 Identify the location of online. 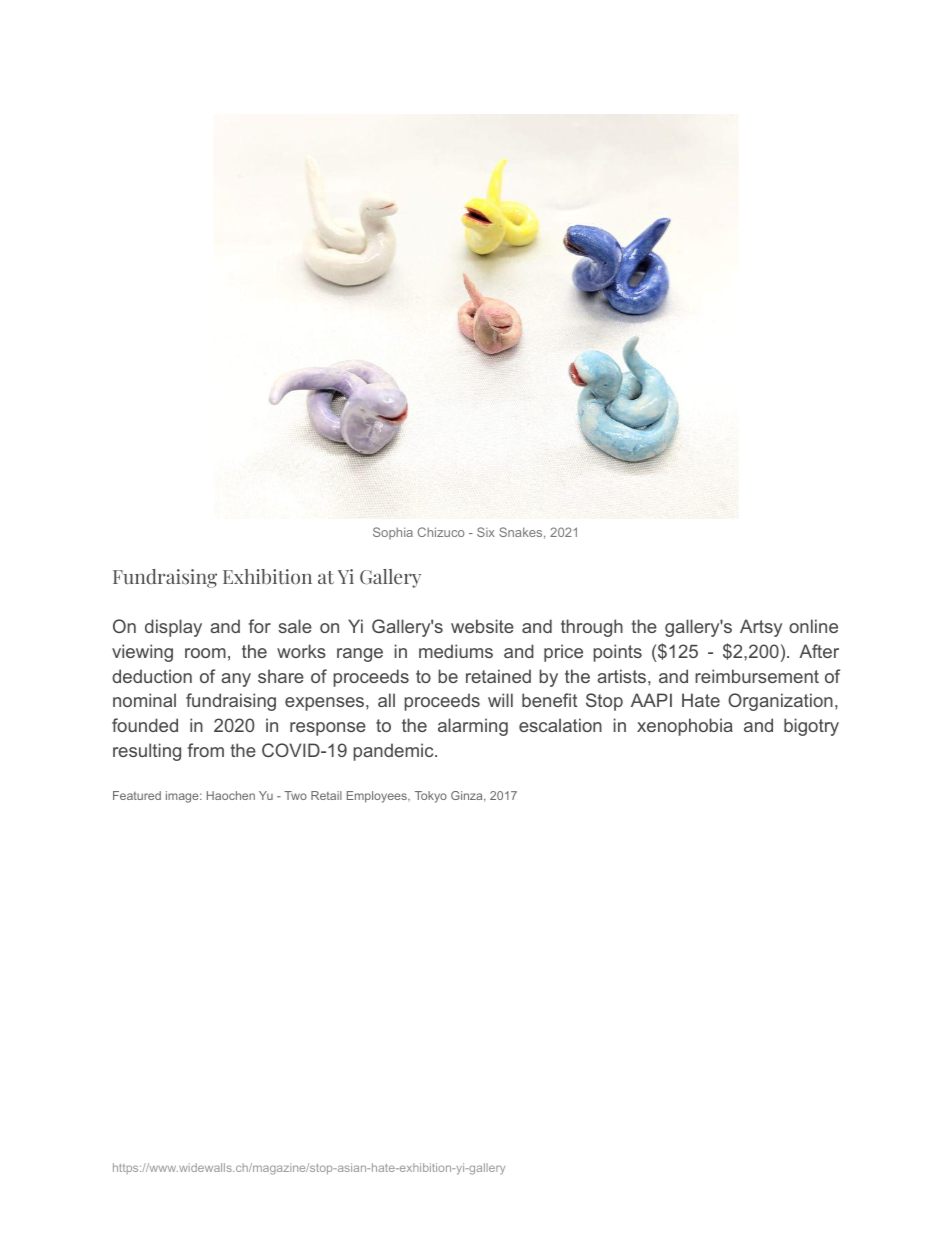
(813, 626).
